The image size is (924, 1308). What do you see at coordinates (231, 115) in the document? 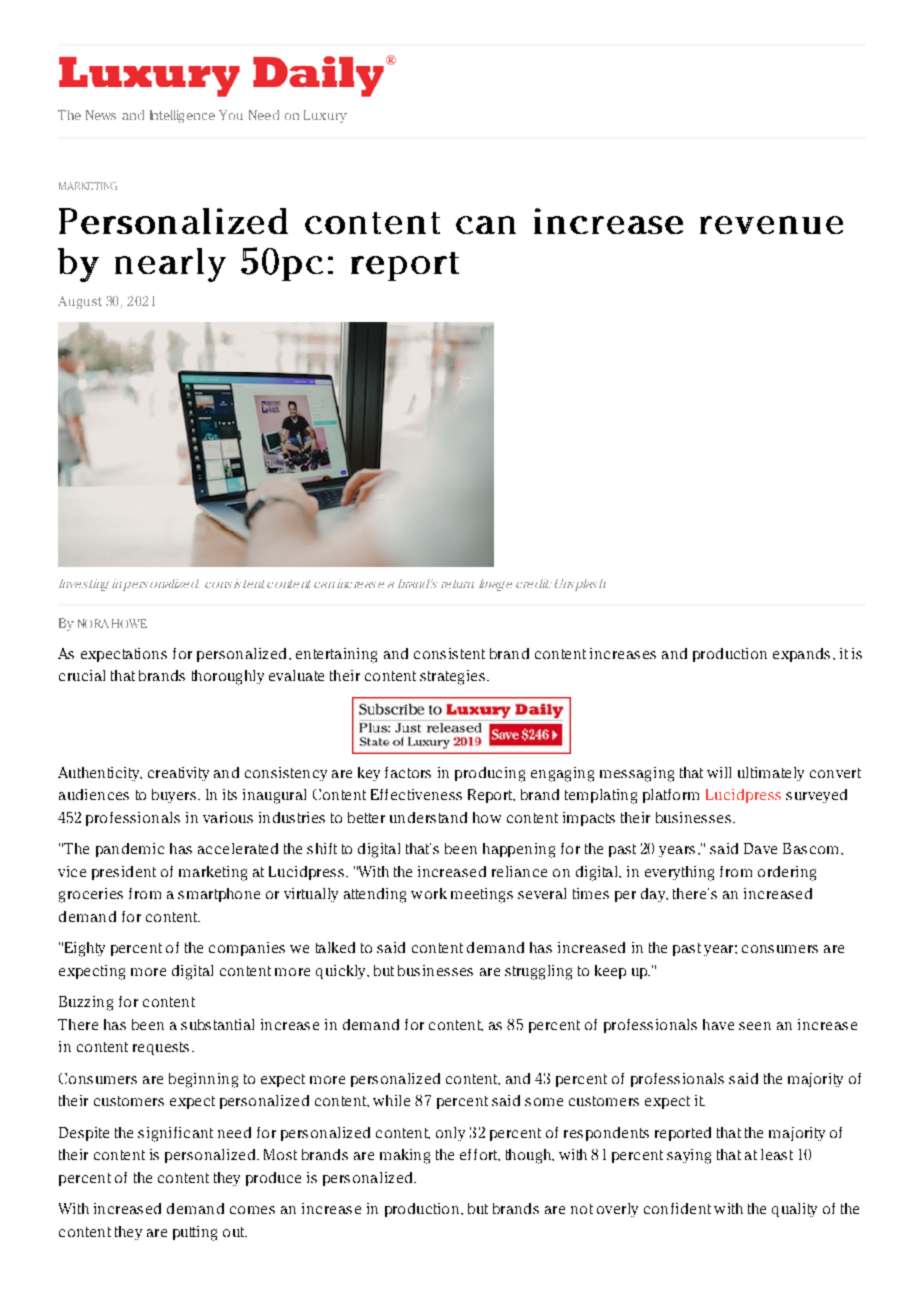
I see `You` at bounding box center [231, 115].
